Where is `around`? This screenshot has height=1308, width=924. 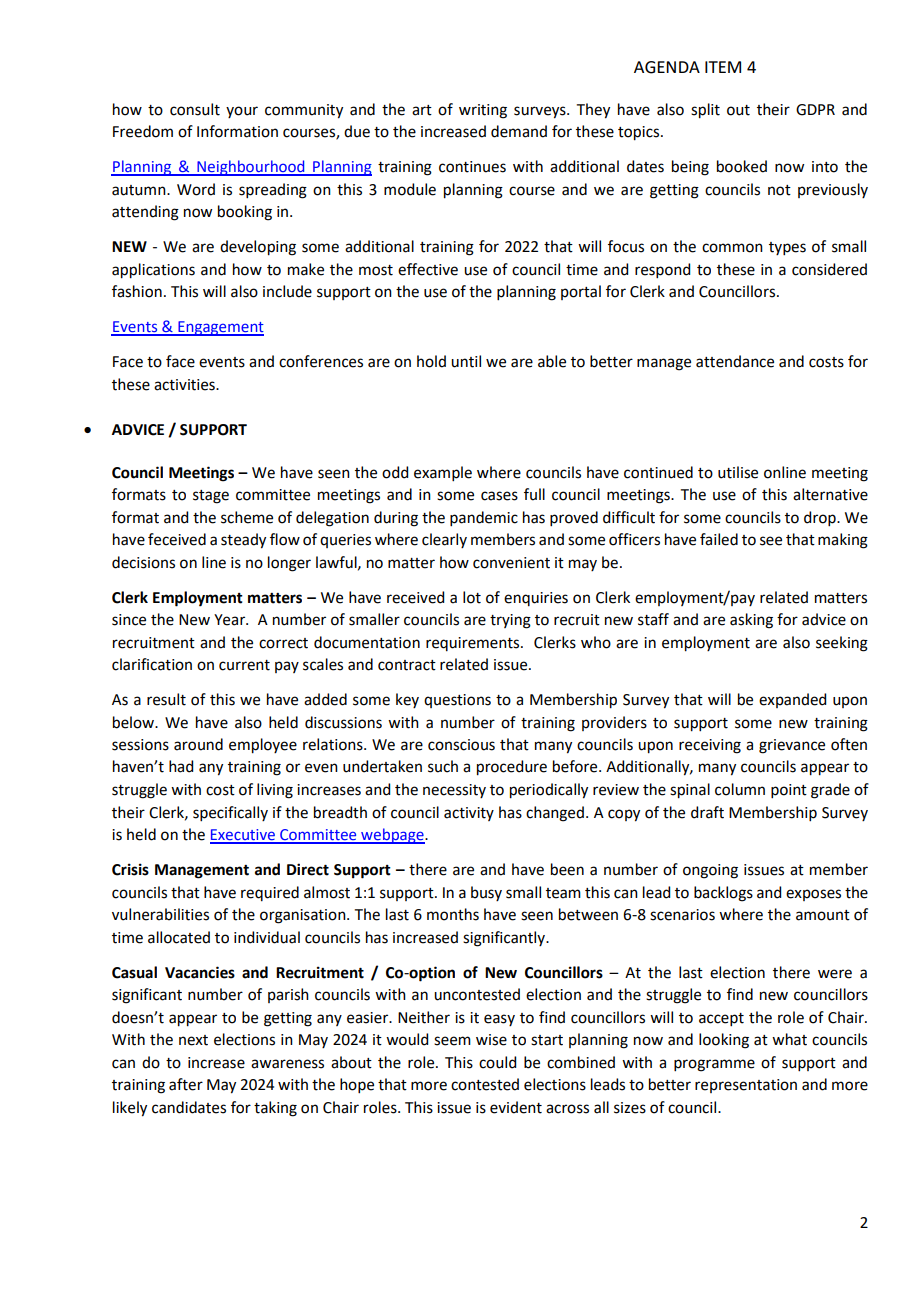 around is located at coordinates (198, 744).
